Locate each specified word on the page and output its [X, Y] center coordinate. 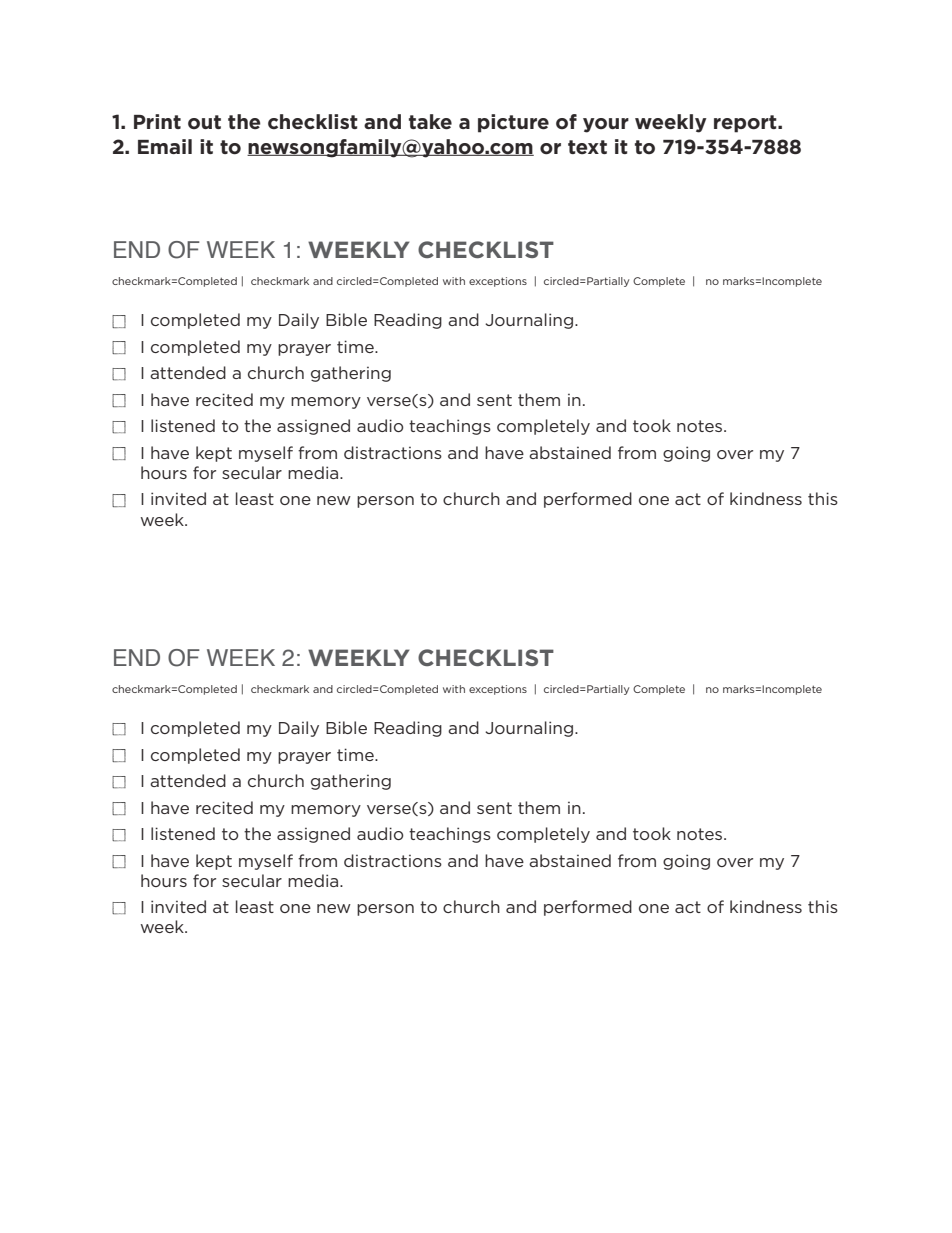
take [430, 122]
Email [165, 146]
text [587, 147]
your [606, 125]
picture [513, 123]
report [746, 124]
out [204, 122]
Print [157, 121]
